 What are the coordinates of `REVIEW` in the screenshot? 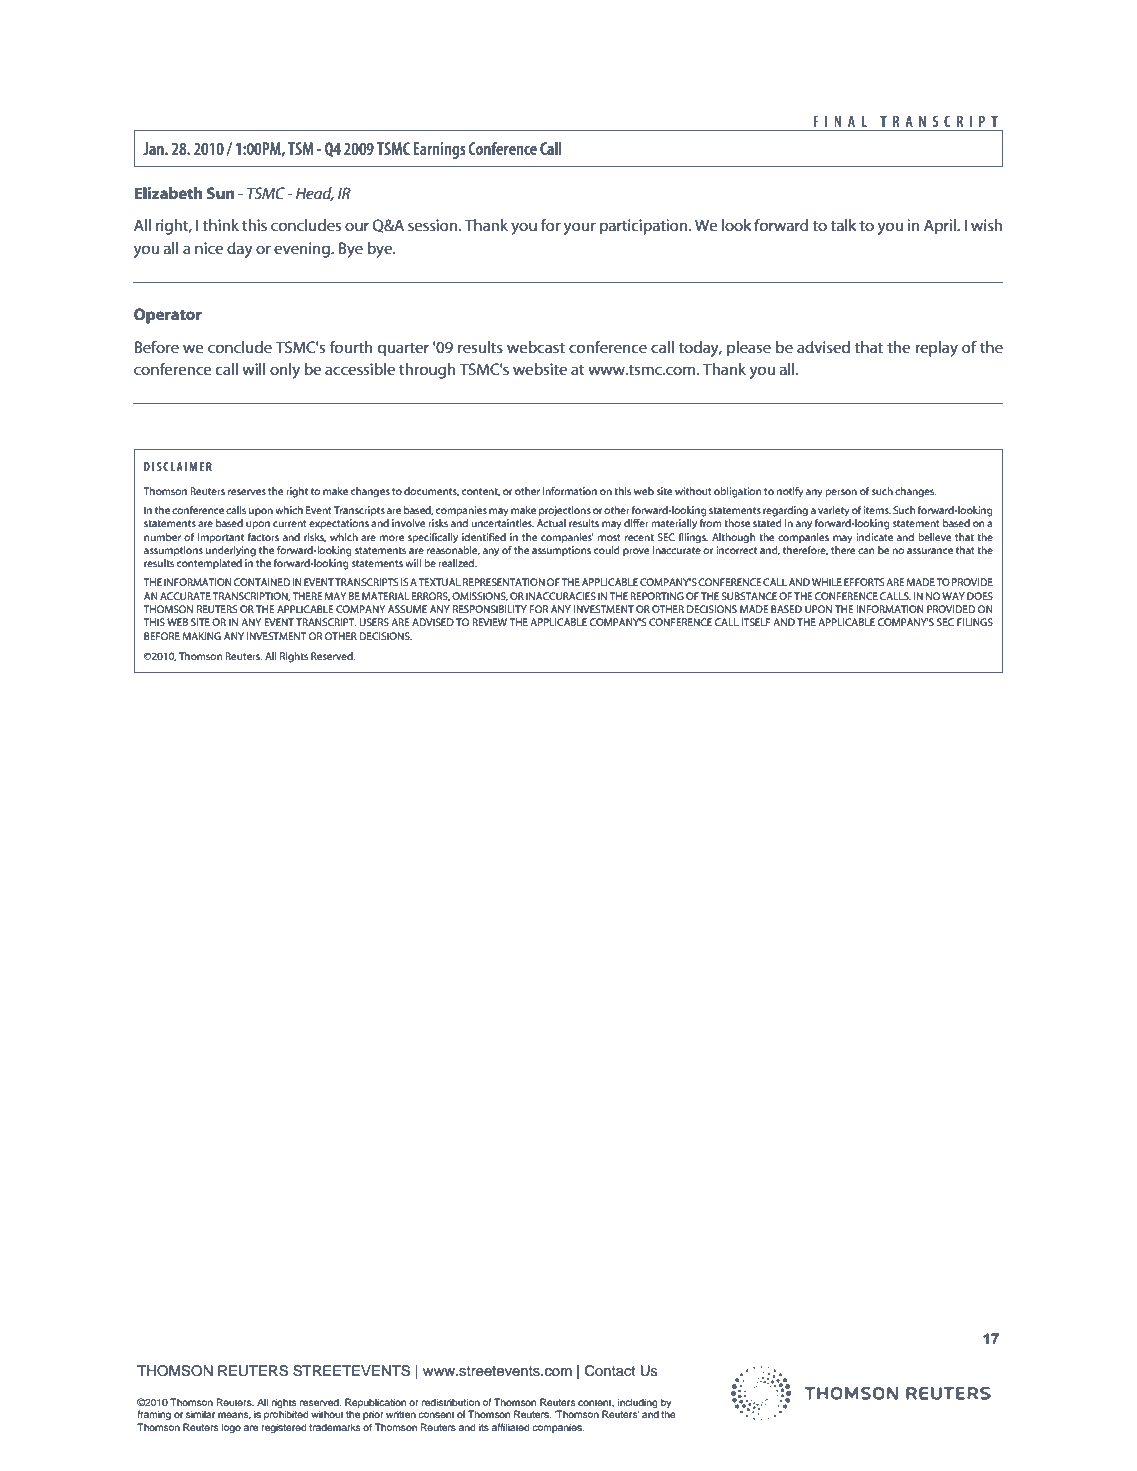 It's located at (489, 622).
